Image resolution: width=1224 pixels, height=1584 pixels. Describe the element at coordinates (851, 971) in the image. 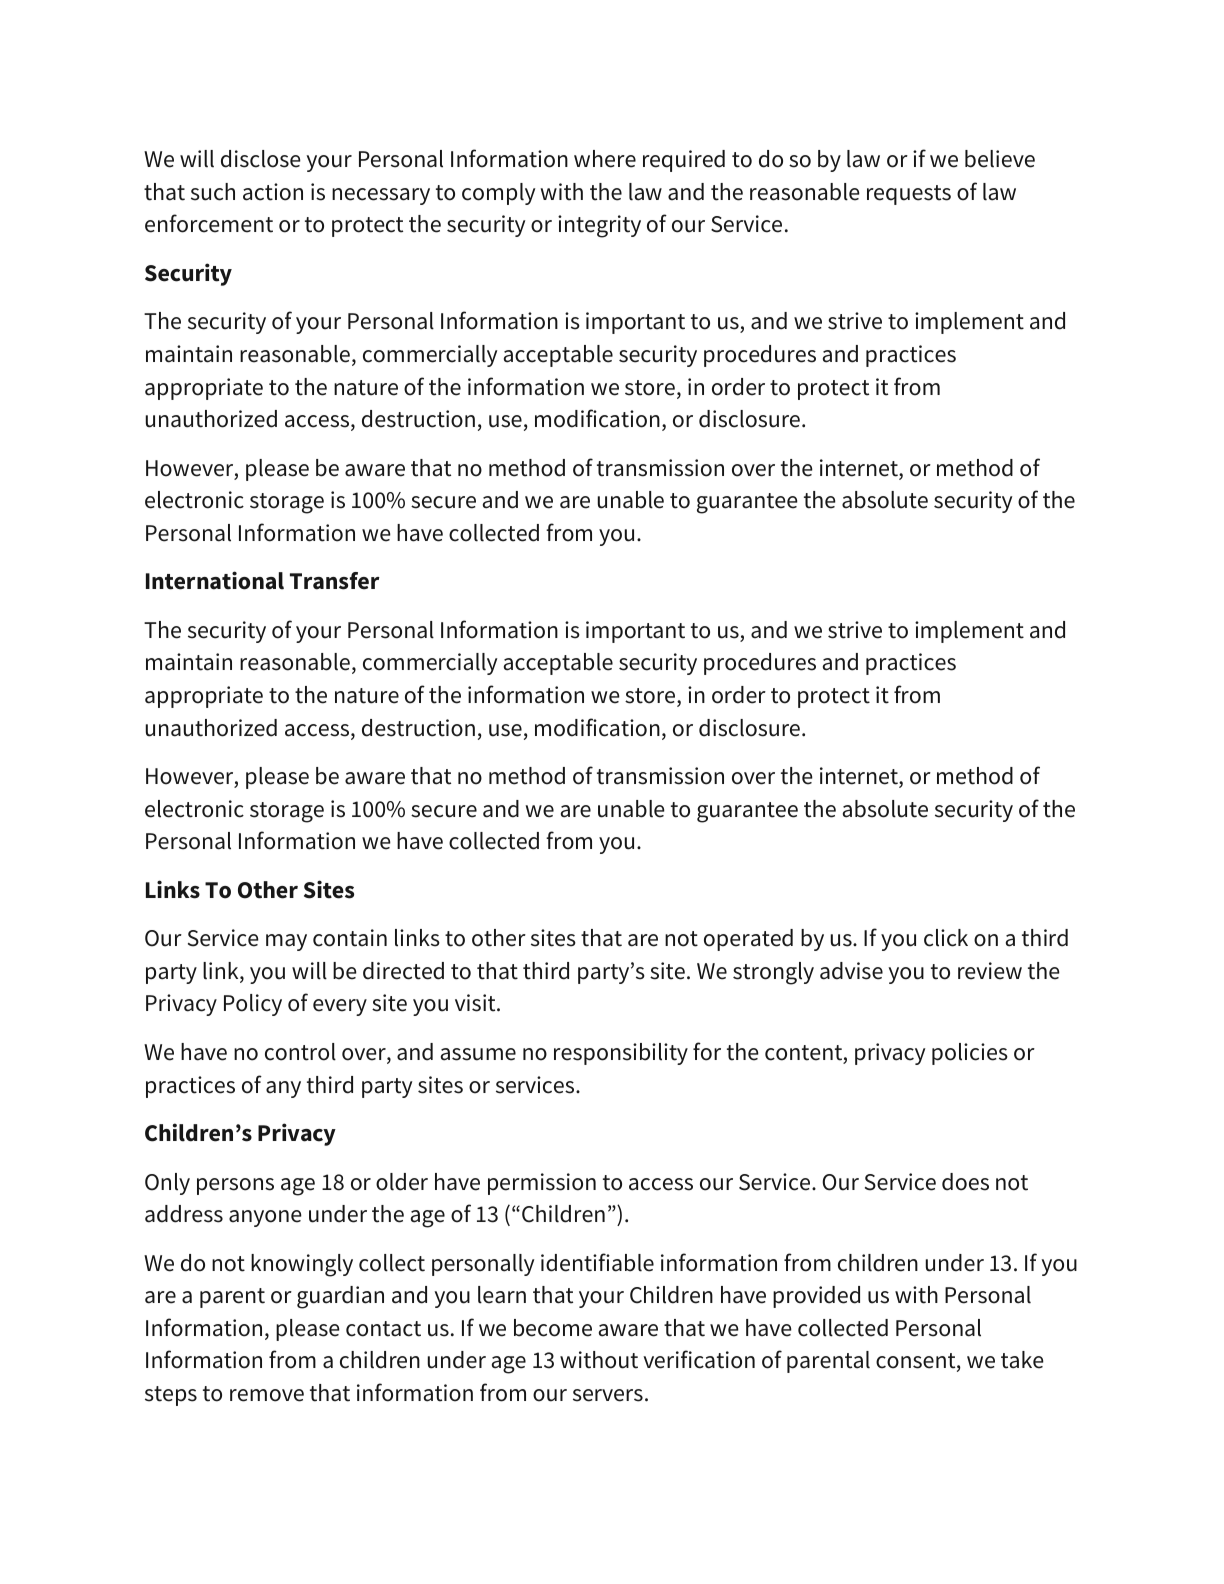

I see `advise` at that location.
